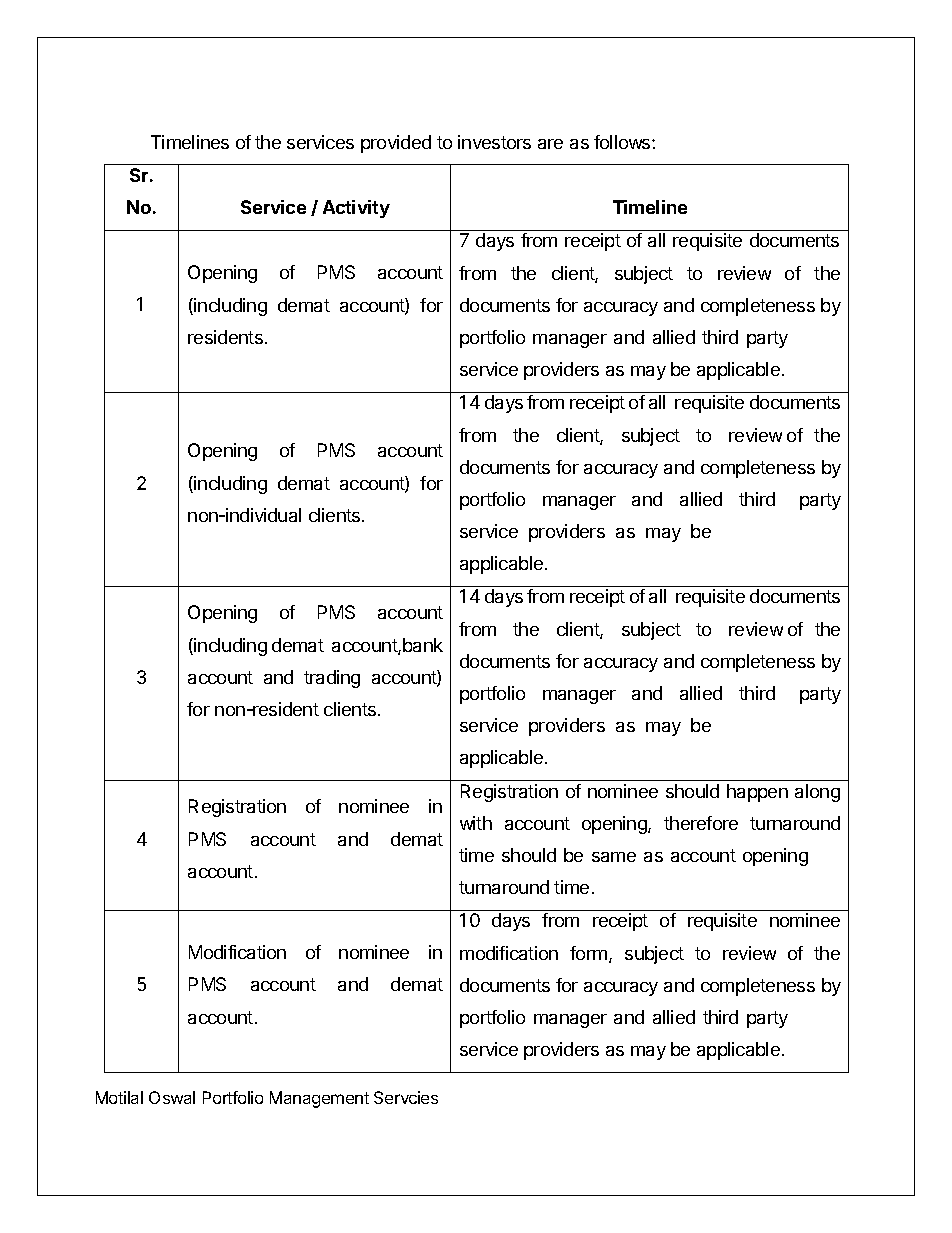 Image resolution: width=952 pixels, height=1233 pixels. Describe the element at coordinates (623, 142) in the document. I see `follows` at that location.
